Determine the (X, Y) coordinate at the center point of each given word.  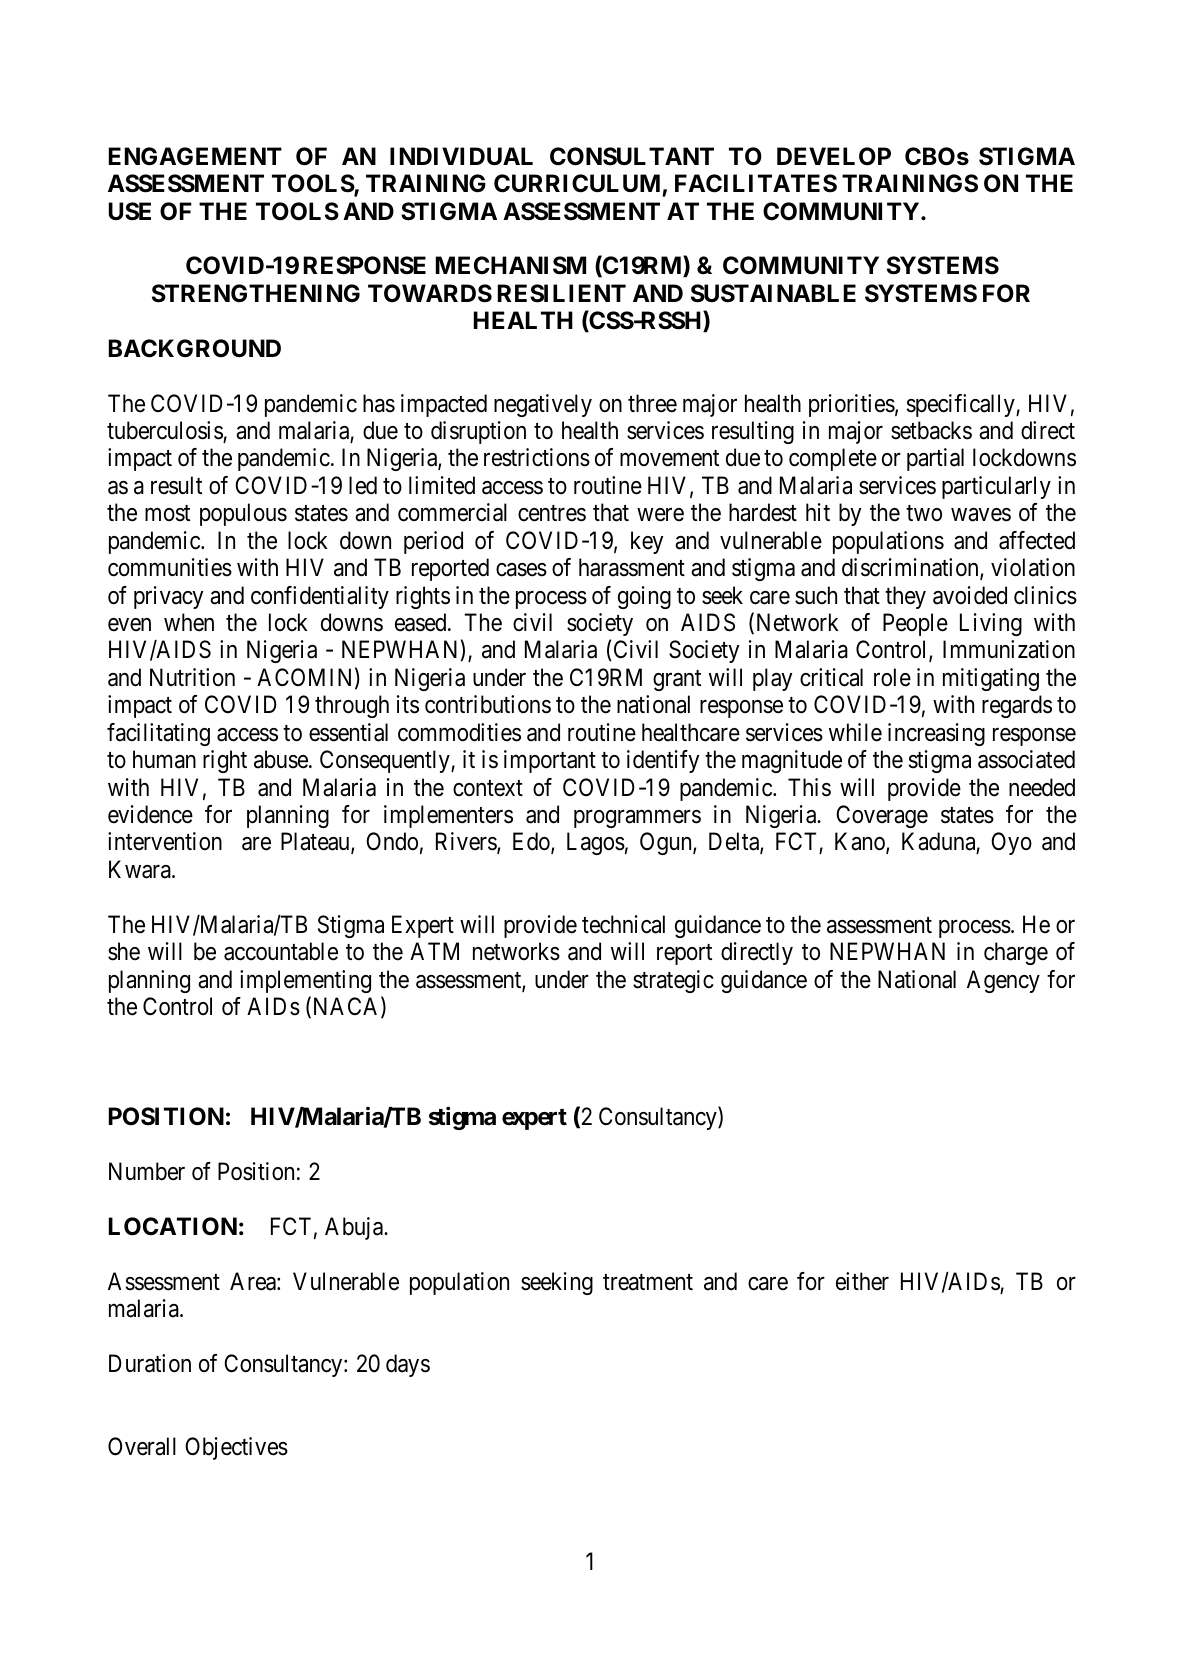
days (408, 1365)
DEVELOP (834, 156)
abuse (281, 759)
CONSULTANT (632, 156)
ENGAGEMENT (195, 156)
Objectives (236, 1448)
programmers (637, 819)
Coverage (882, 816)
